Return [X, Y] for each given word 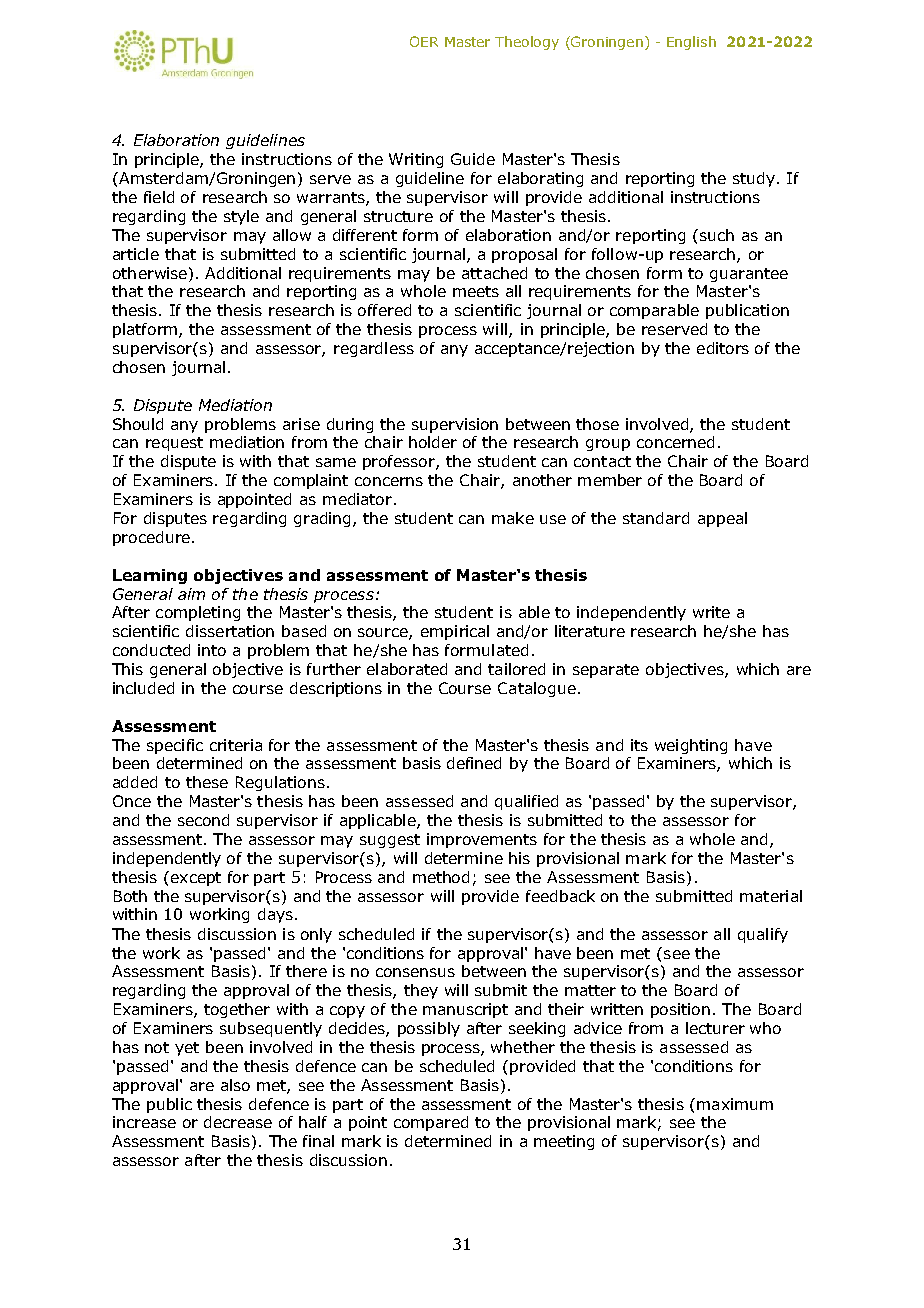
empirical [455, 632]
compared [431, 1123]
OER [424, 41]
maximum [735, 1104]
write [711, 612]
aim [191, 594]
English [691, 43]
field [159, 197]
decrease [238, 1122]
